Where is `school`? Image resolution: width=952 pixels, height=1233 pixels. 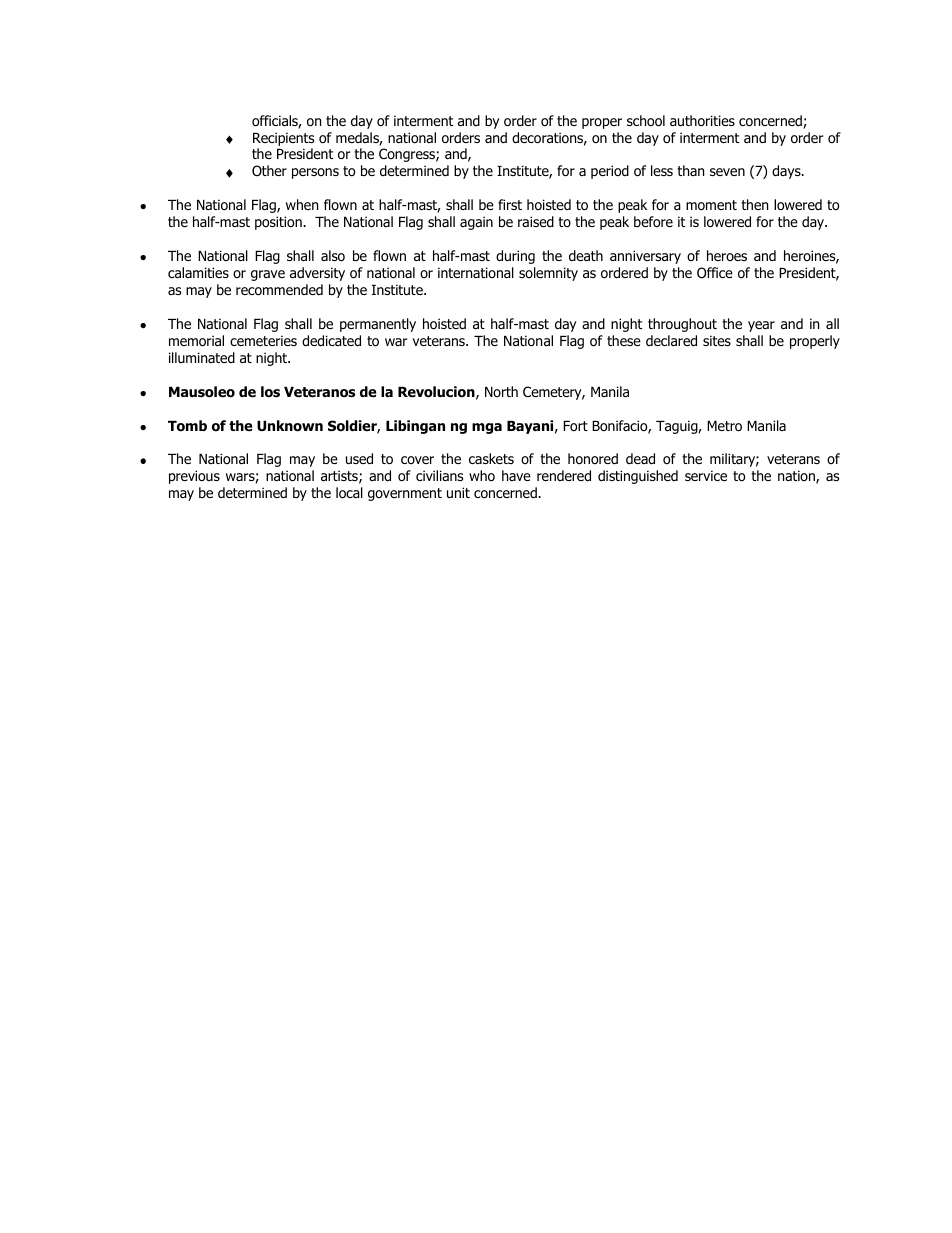 school is located at coordinates (646, 121).
